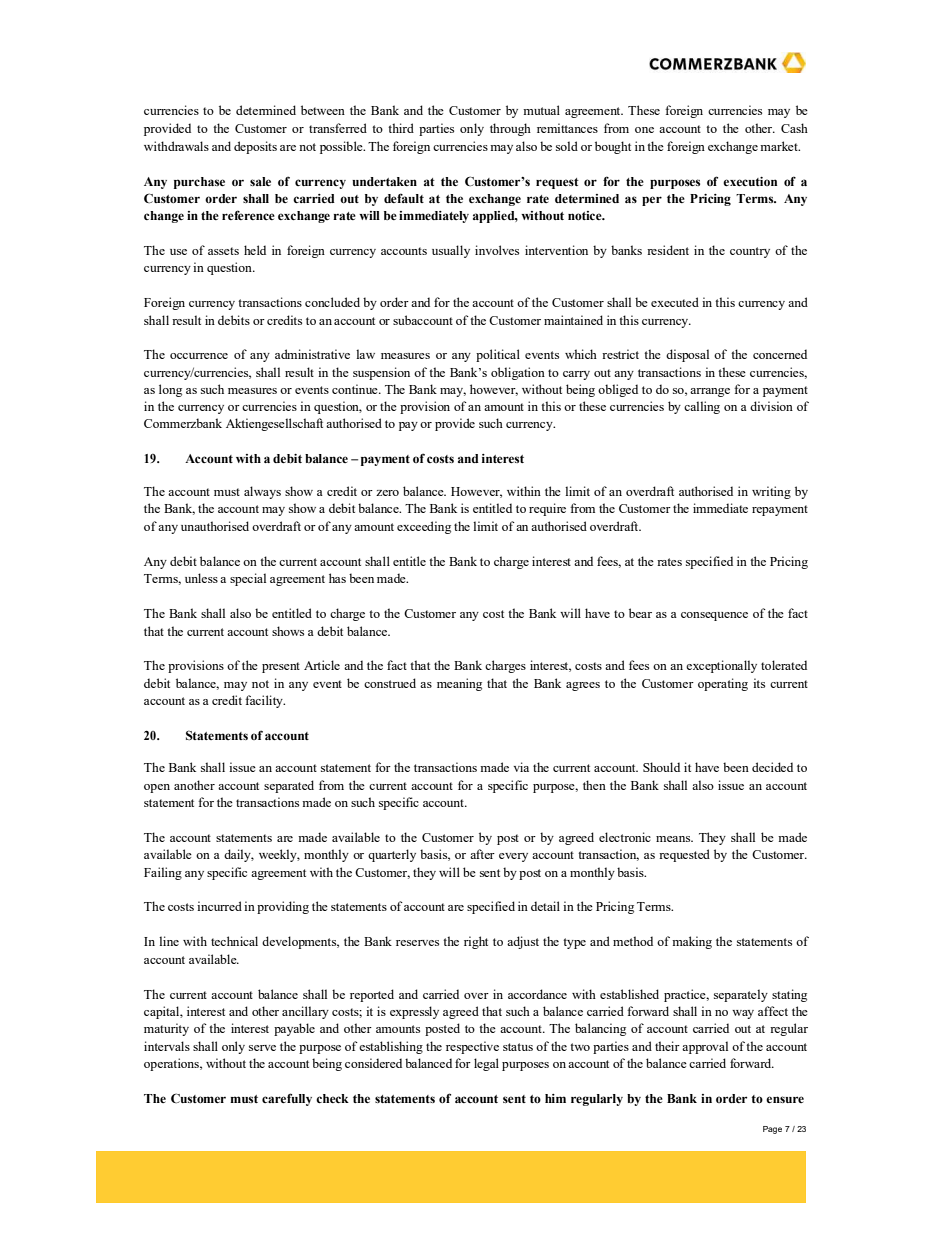  What do you see at coordinates (248, 579) in the screenshot?
I see `special` at bounding box center [248, 579].
